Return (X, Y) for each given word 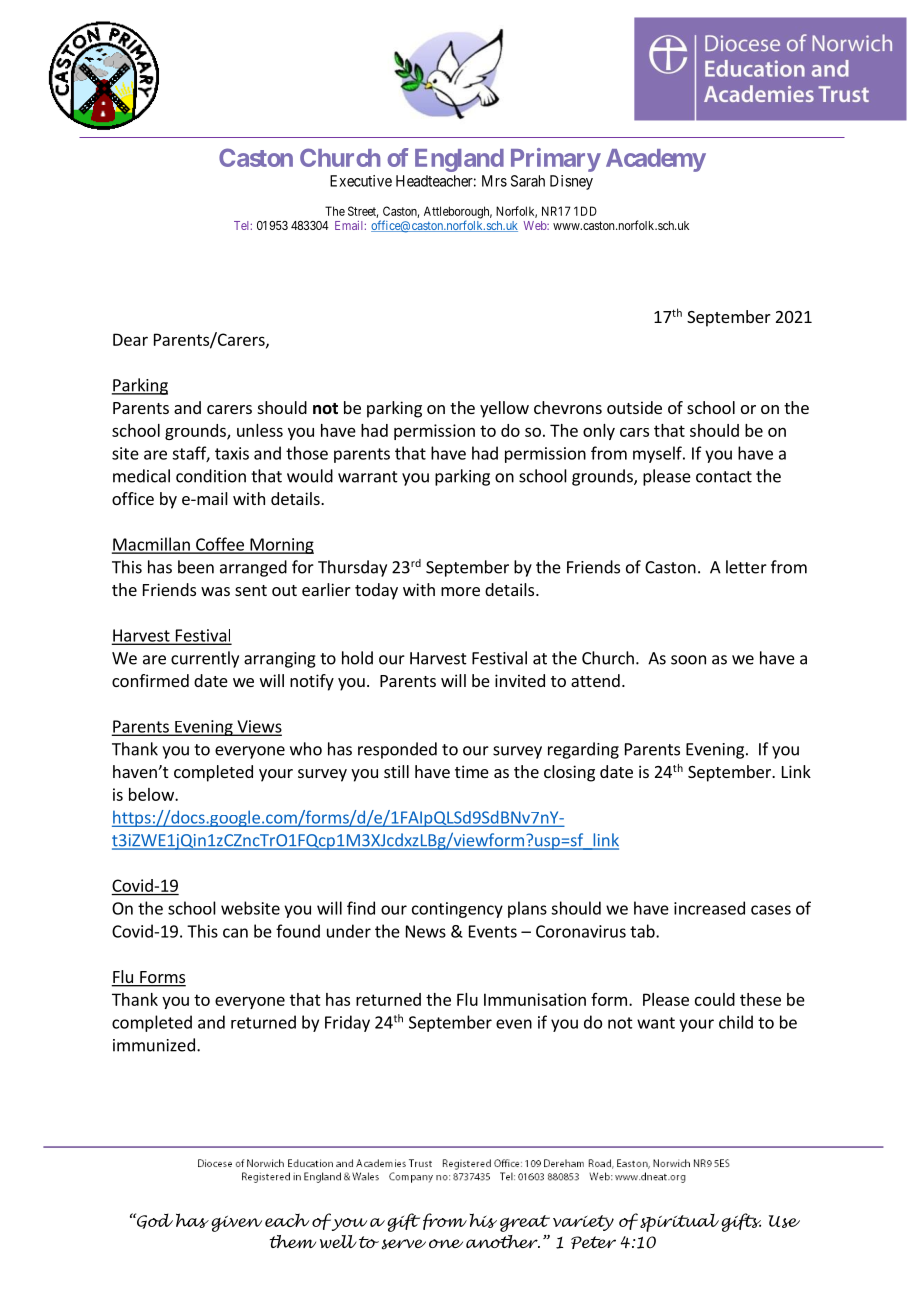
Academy (656, 160)
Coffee (220, 545)
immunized (154, 1045)
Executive (361, 181)
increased (709, 908)
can (235, 933)
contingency (457, 910)
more (460, 591)
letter (746, 567)
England (459, 160)
